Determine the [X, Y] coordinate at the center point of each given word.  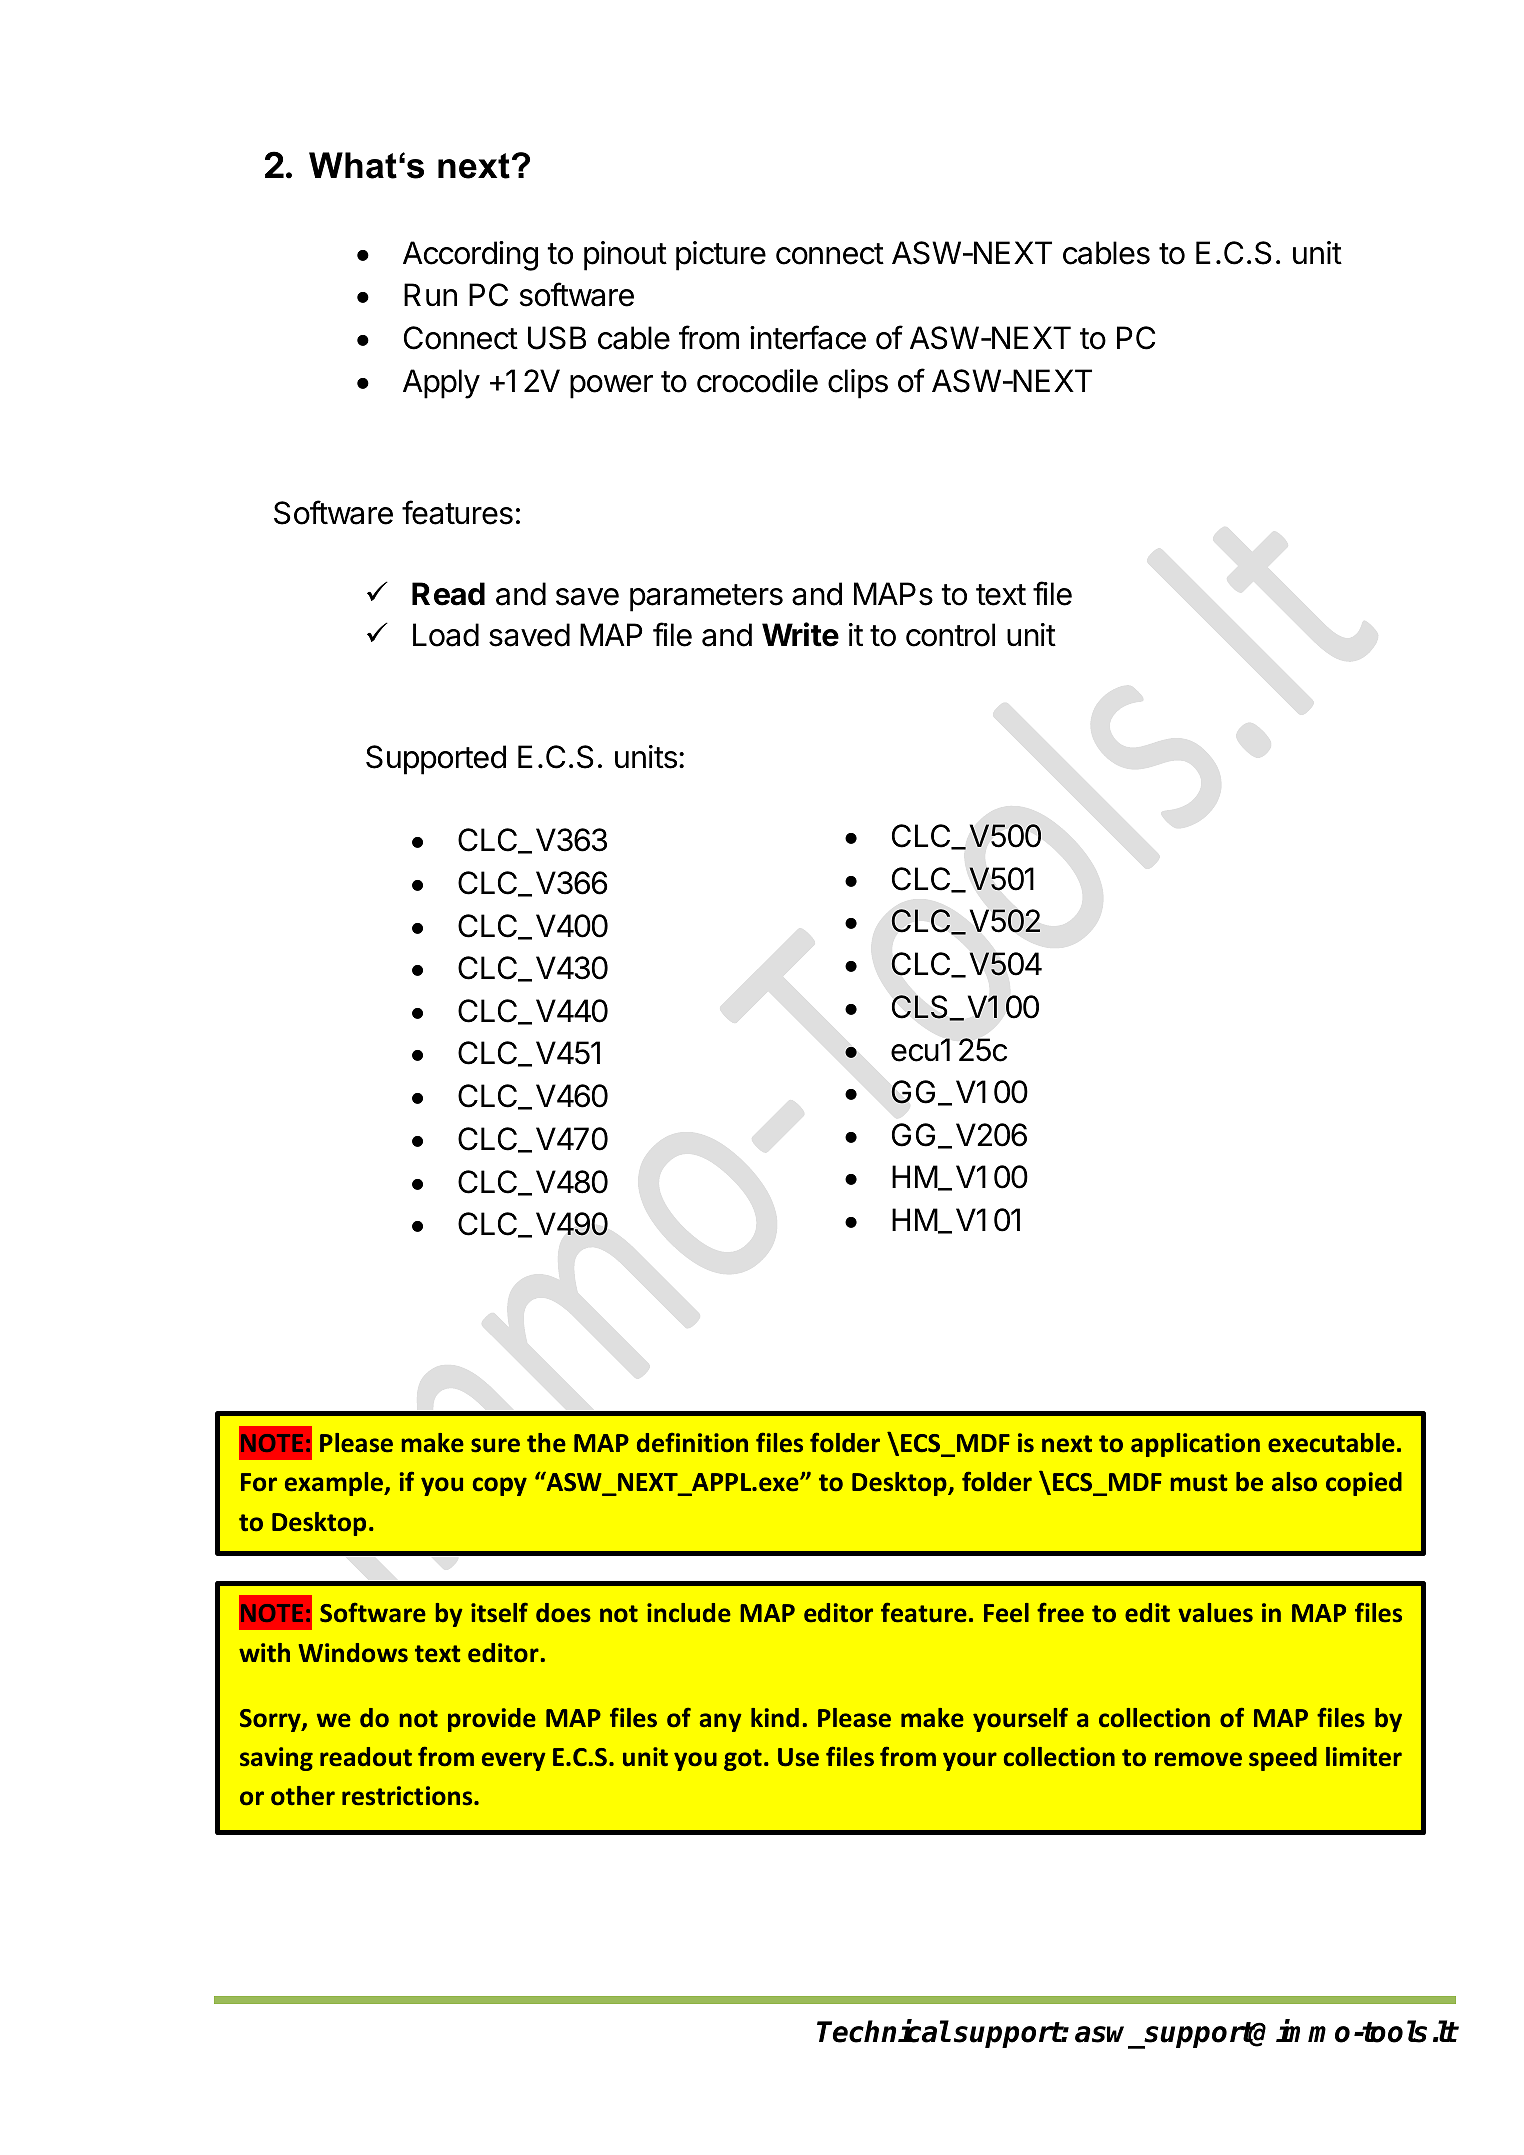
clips [858, 384]
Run [430, 294]
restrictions [408, 1796]
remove [1198, 1759]
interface [808, 337]
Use [798, 1757]
